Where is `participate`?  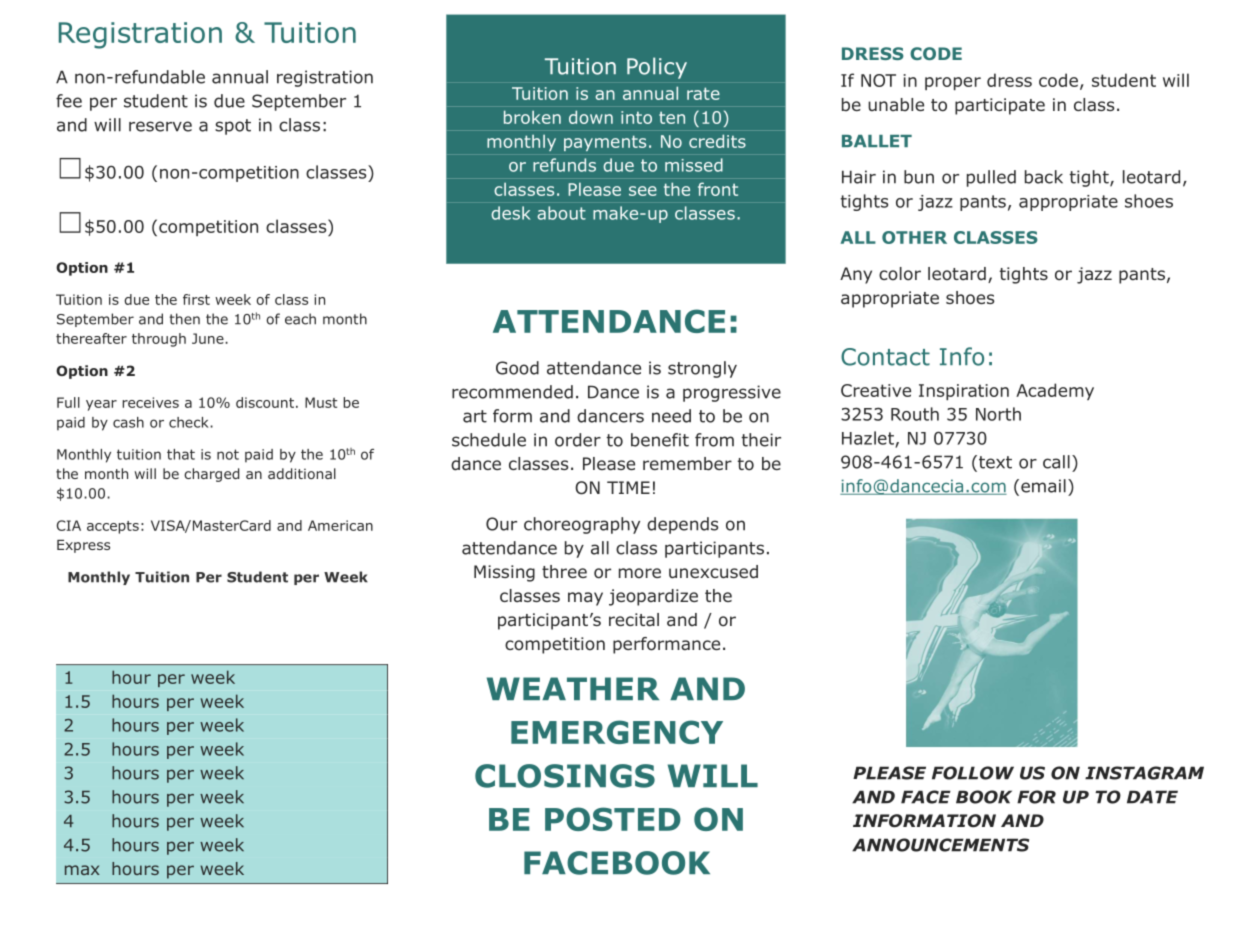
participate is located at coordinates (1000, 106).
